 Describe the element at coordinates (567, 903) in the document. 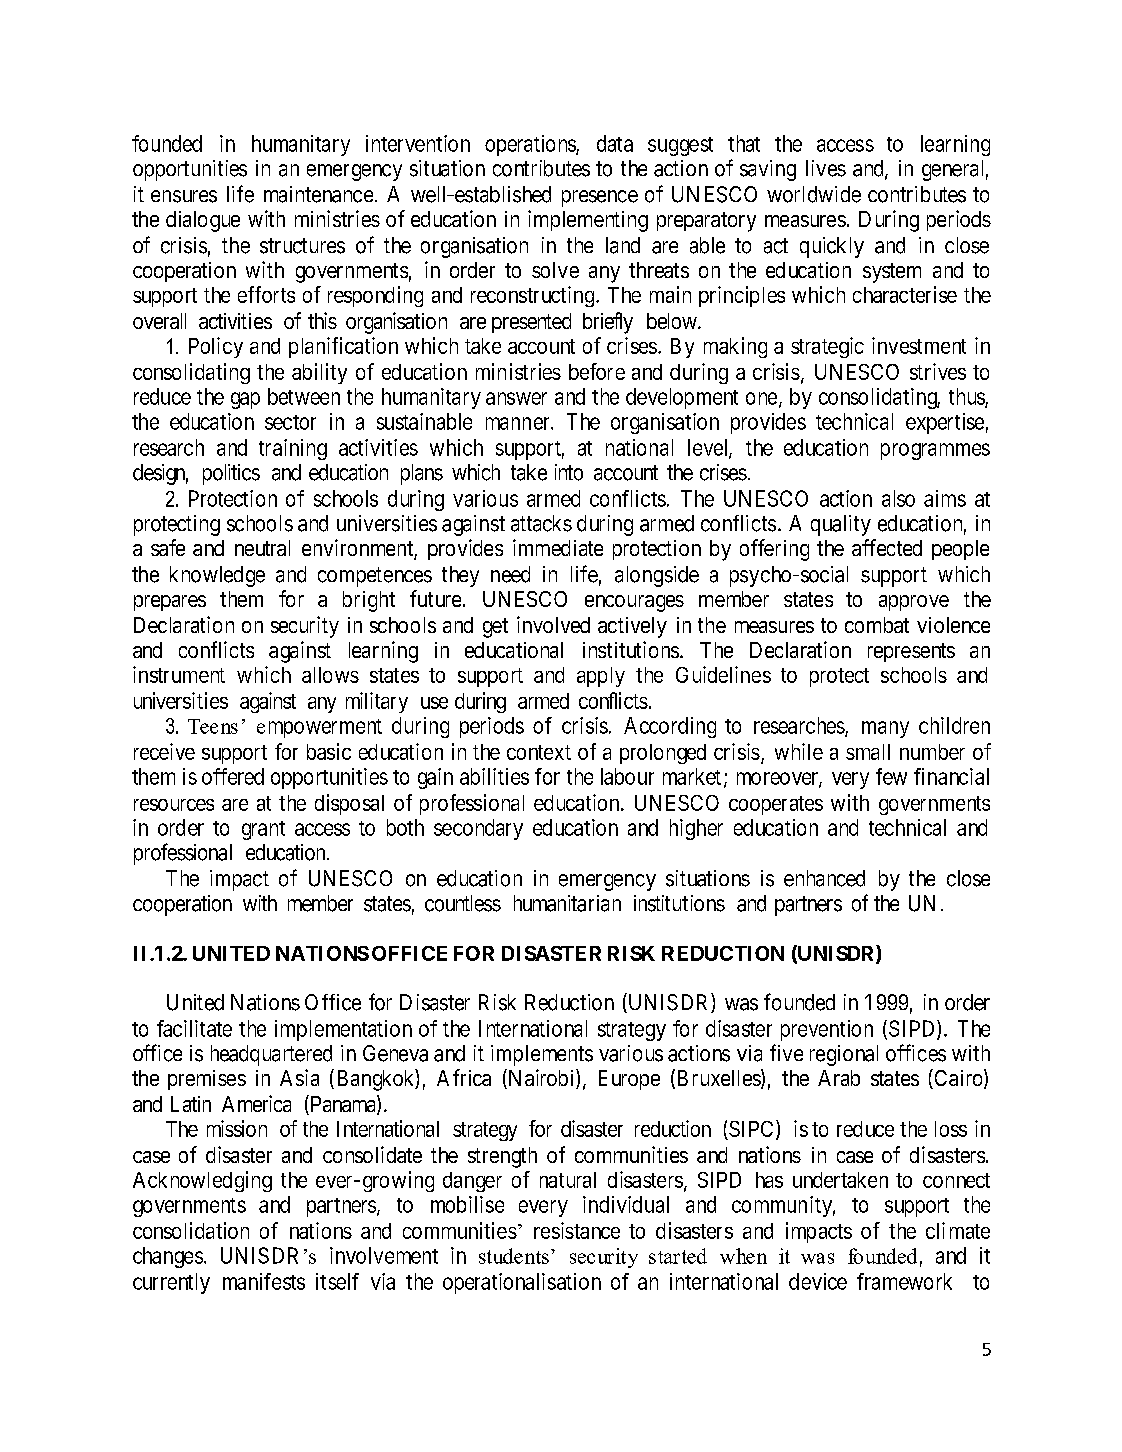

I see `humanitarian` at that location.
